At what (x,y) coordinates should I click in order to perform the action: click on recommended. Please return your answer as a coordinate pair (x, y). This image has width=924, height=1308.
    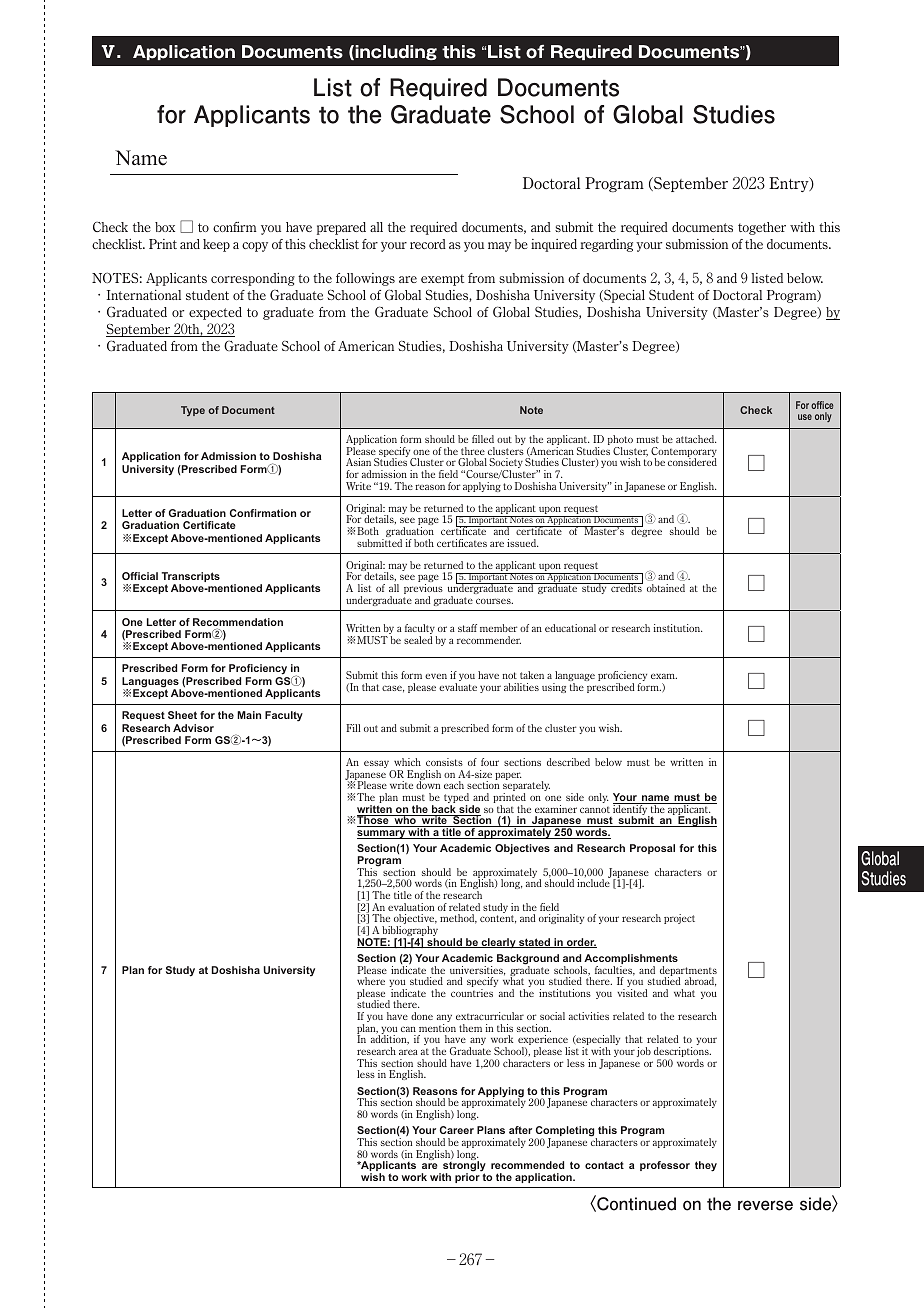
    Looking at the image, I should click on (527, 1165).
